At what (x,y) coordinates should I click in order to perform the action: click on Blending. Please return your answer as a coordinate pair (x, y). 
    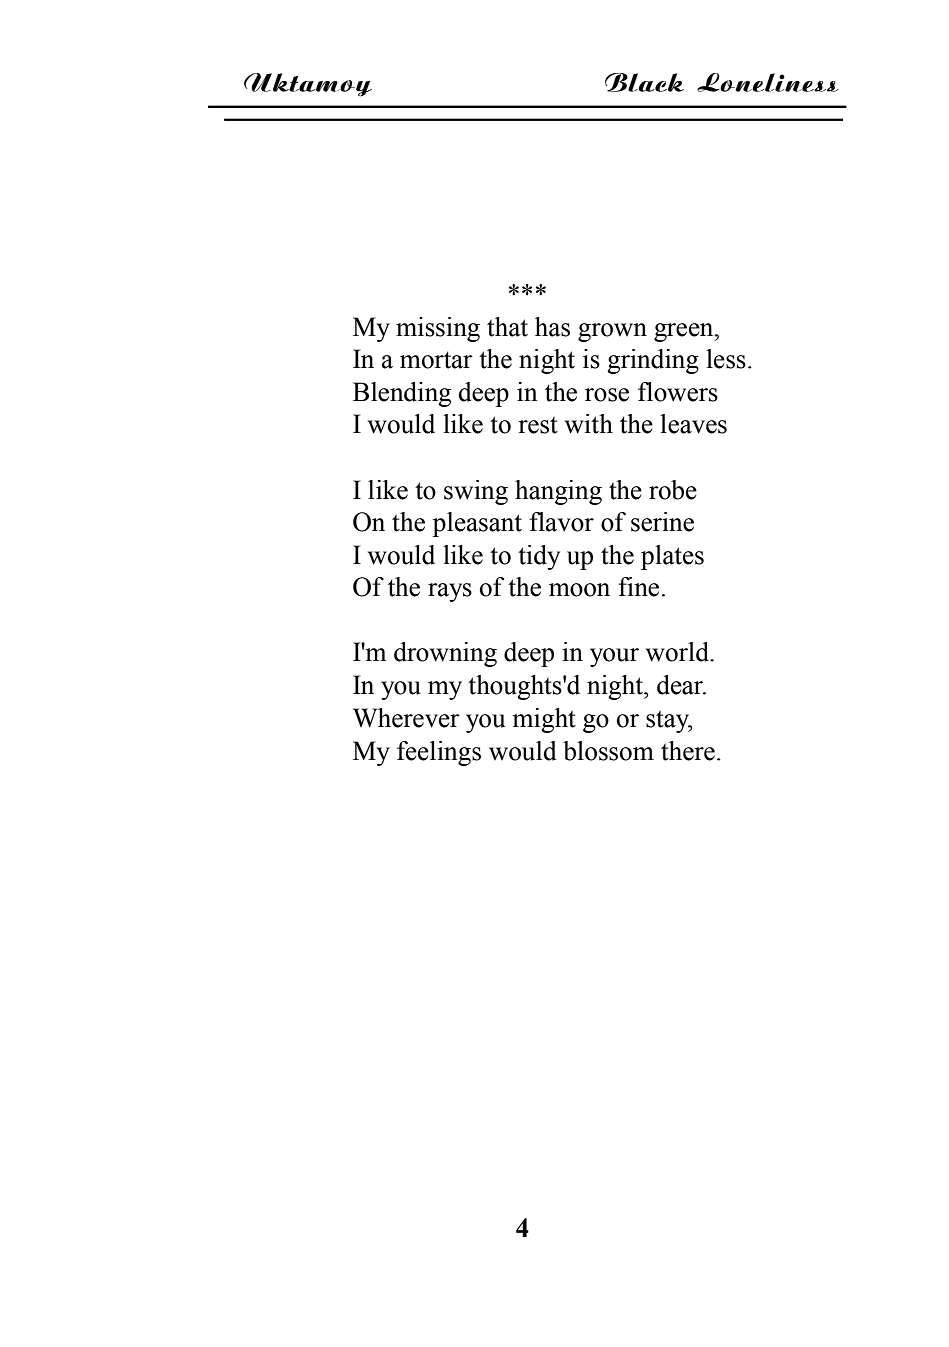
    Looking at the image, I should click on (402, 394).
